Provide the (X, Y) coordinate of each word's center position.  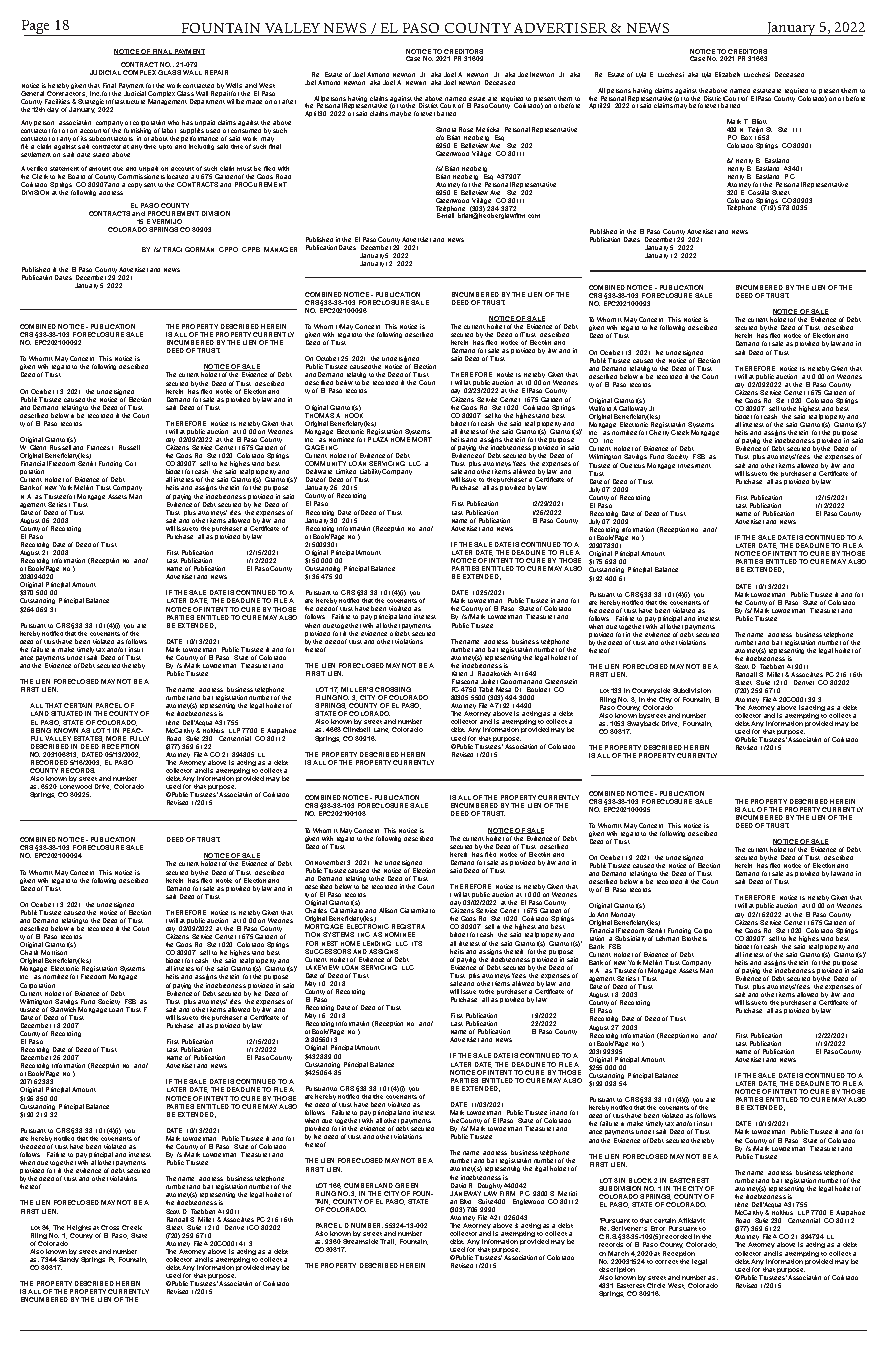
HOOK (354, 414)
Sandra (446, 129)
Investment (694, 466)
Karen (459, 673)
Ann (602, 914)
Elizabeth (727, 74)
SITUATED (67, 713)
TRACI (172, 249)
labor (169, 130)
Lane (381, 730)
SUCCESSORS (328, 951)
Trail (388, 1242)
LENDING (377, 943)
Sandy (68, 1261)
